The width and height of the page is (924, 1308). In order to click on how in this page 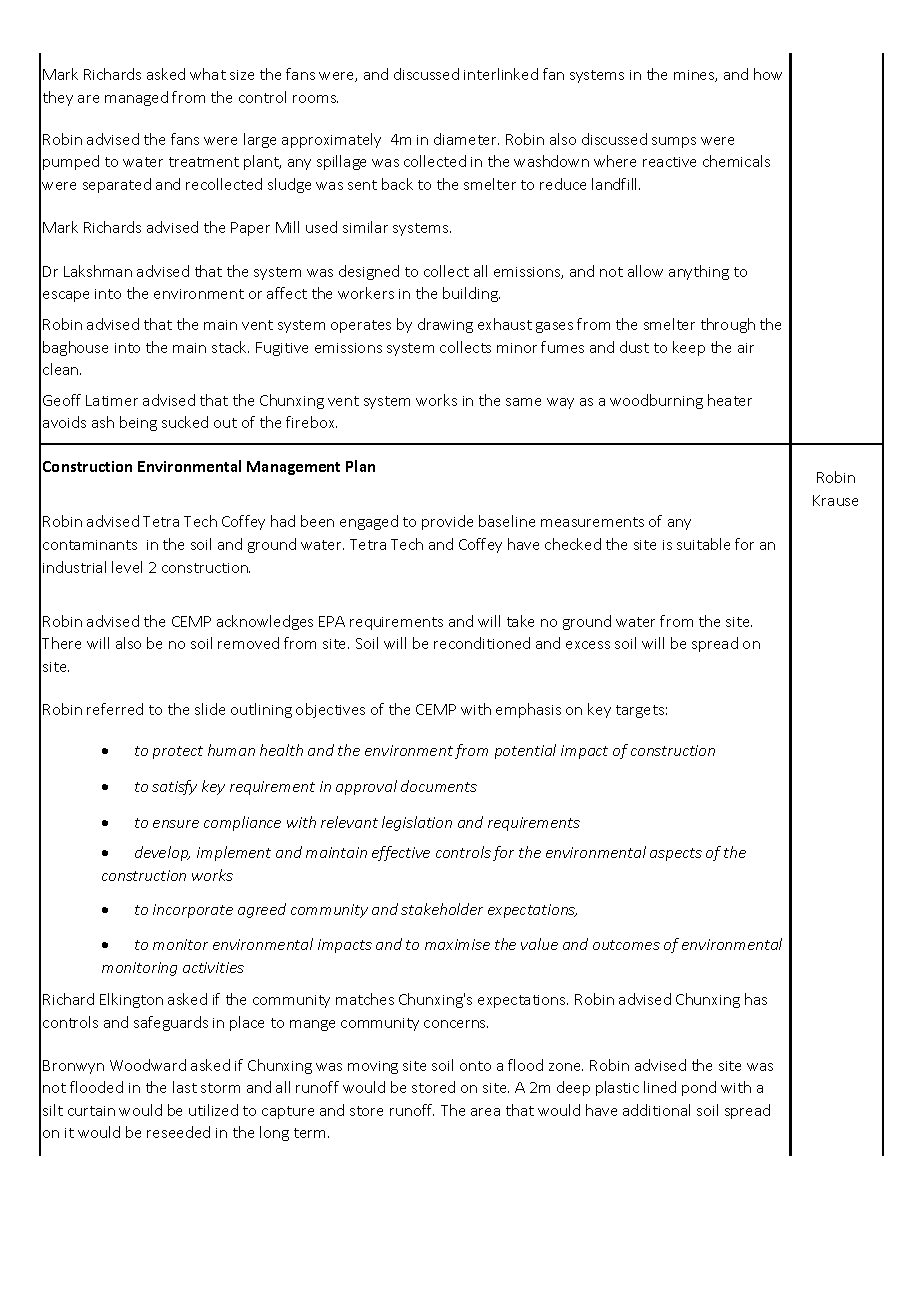, I will do `click(768, 74)`.
